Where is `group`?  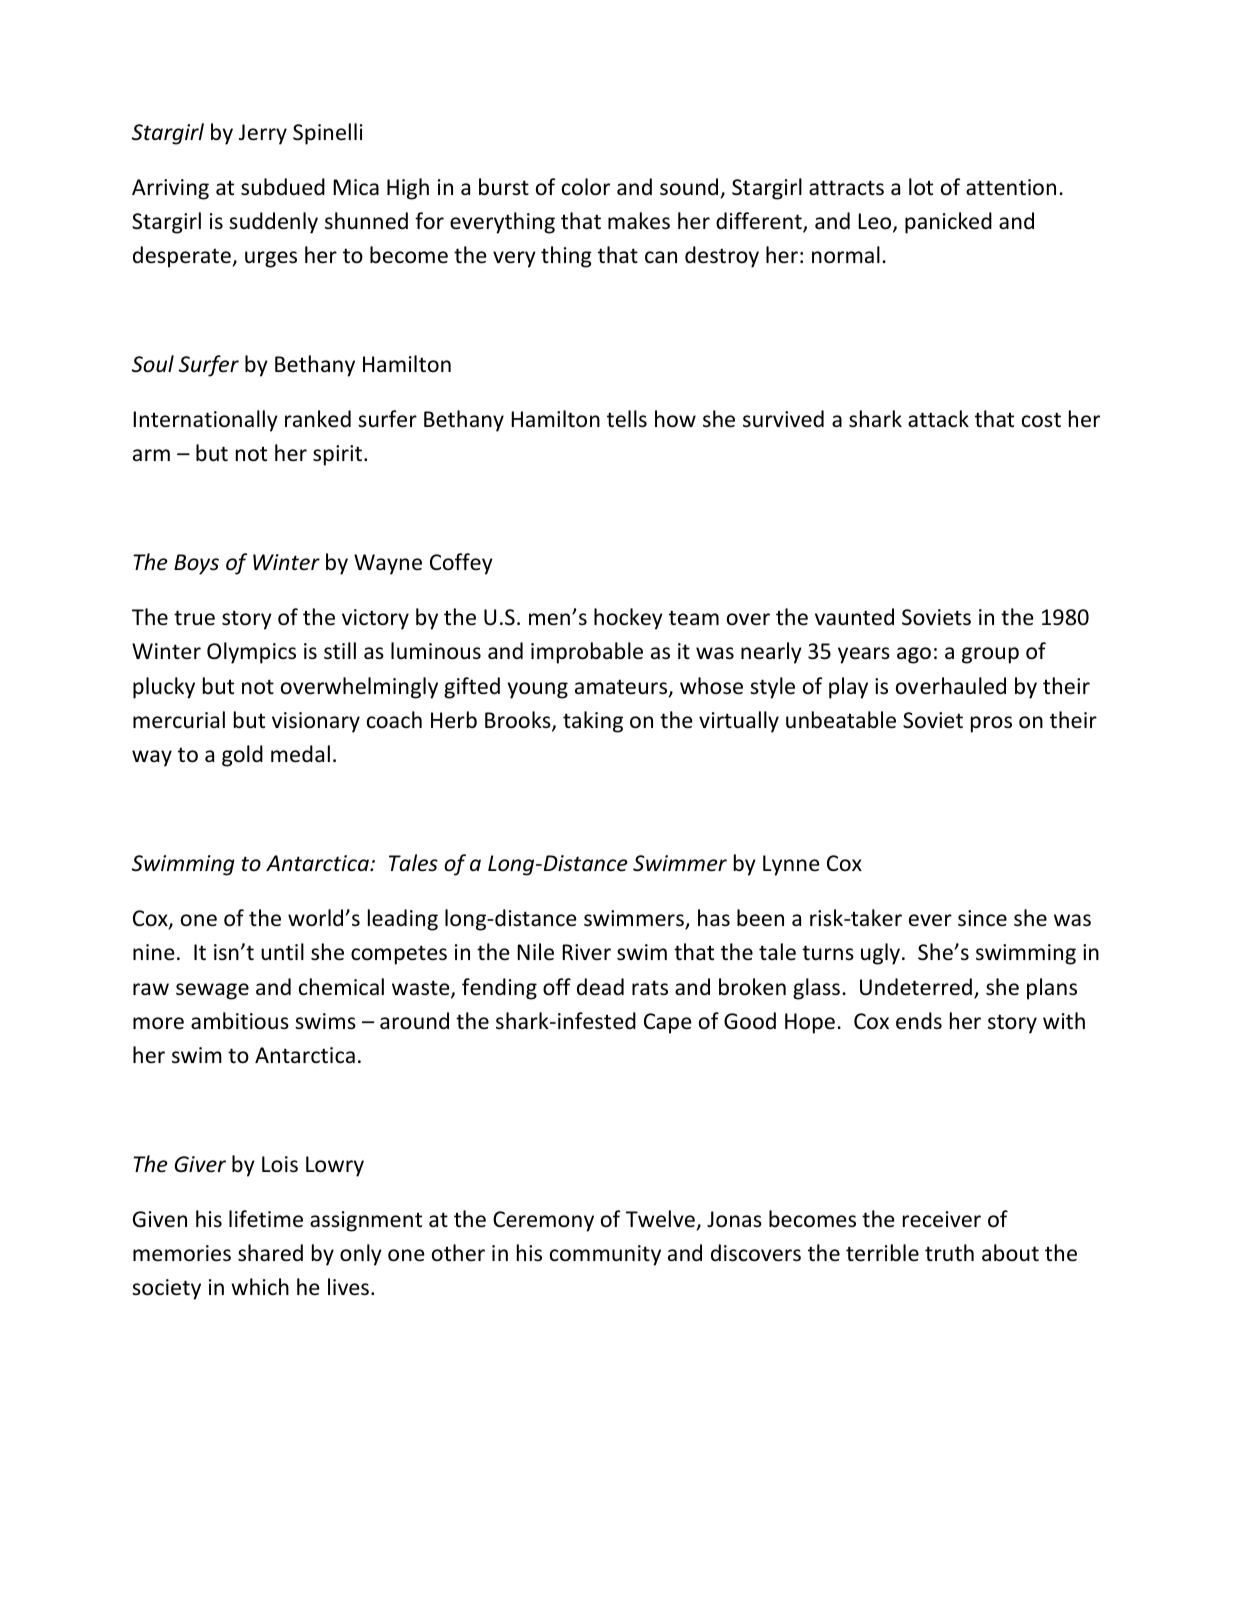 group is located at coordinates (990, 655).
